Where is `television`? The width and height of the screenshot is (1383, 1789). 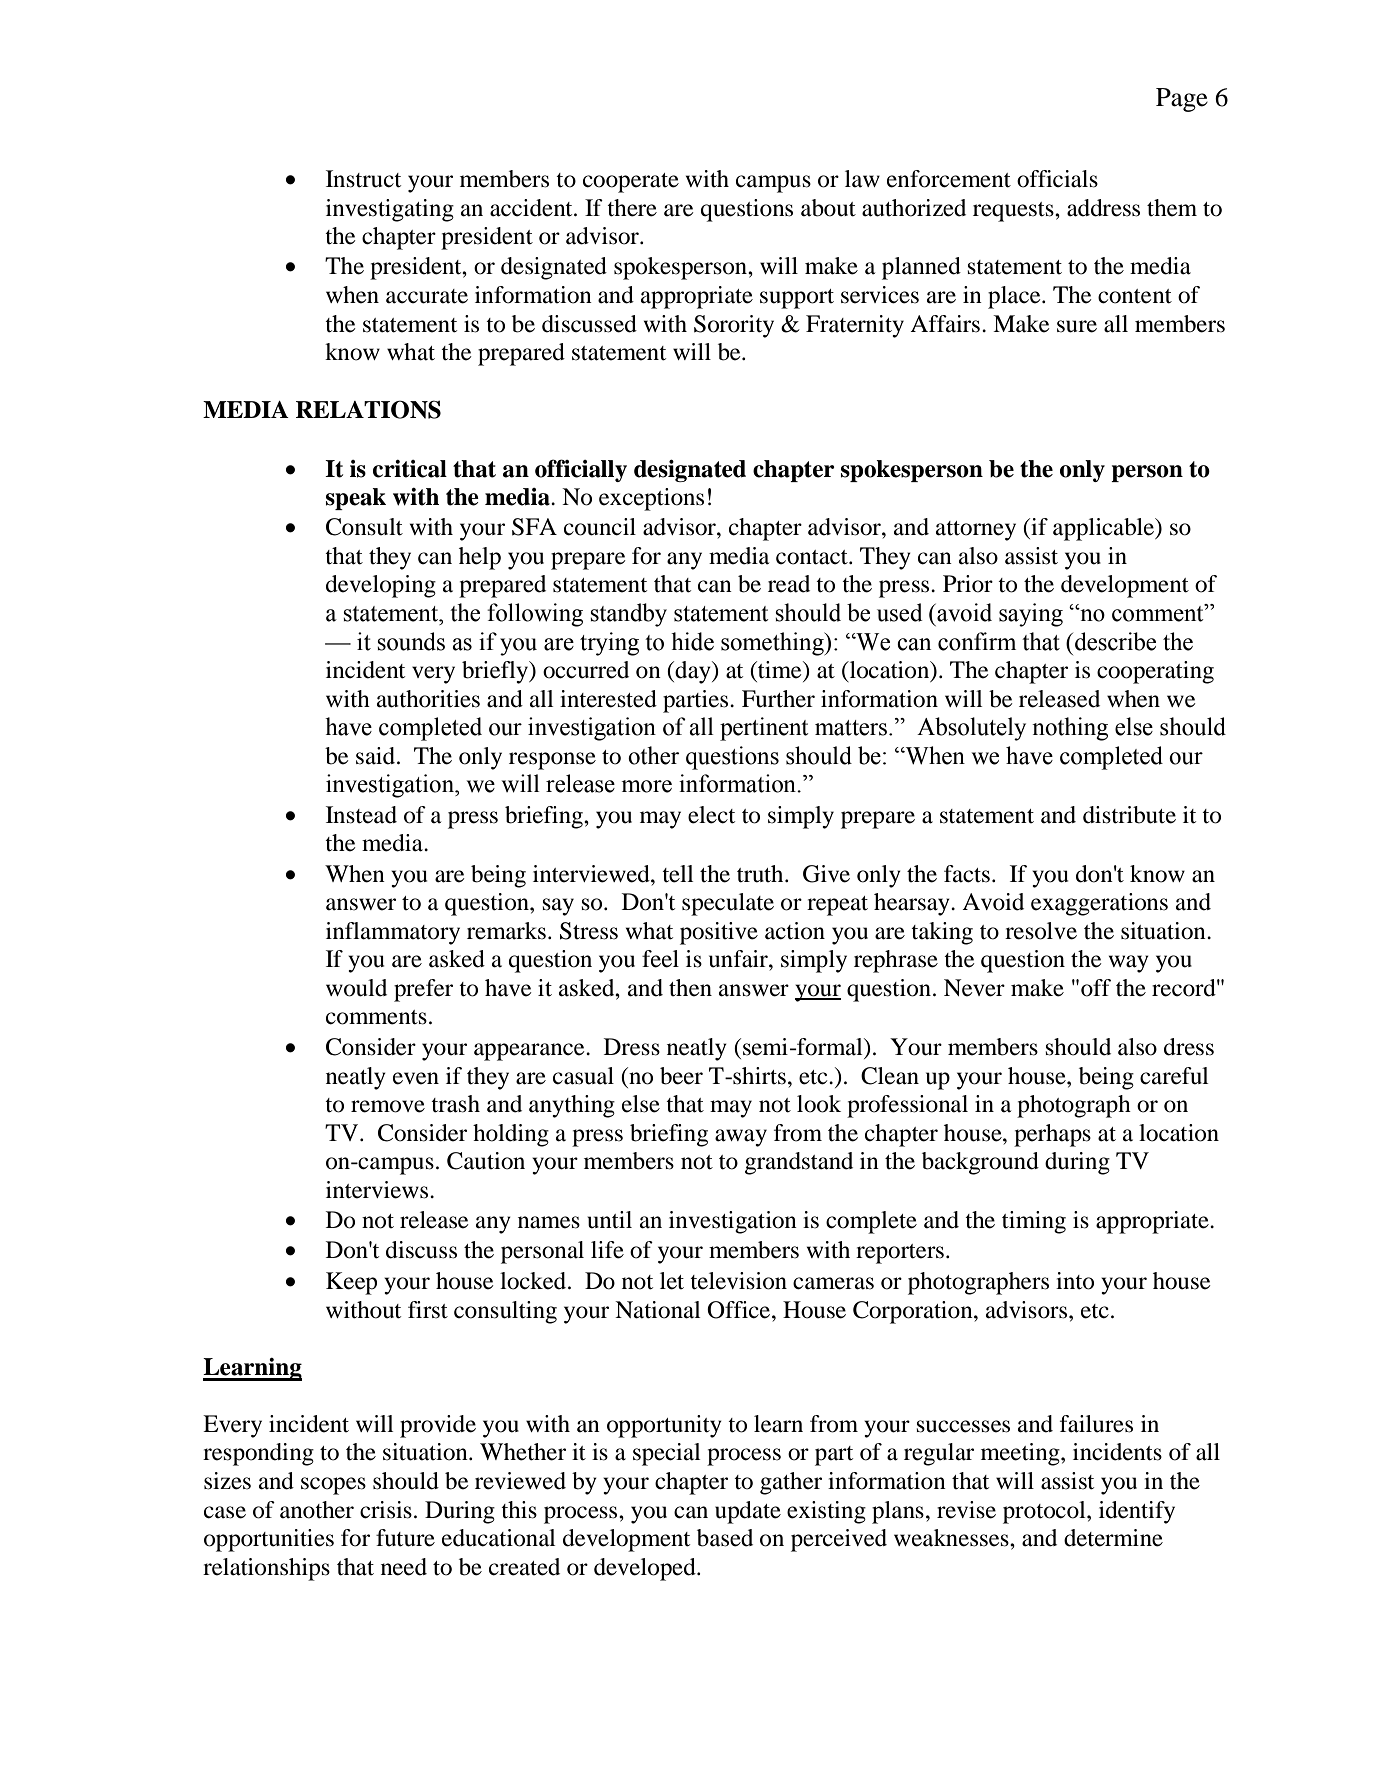
television is located at coordinates (738, 1281).
